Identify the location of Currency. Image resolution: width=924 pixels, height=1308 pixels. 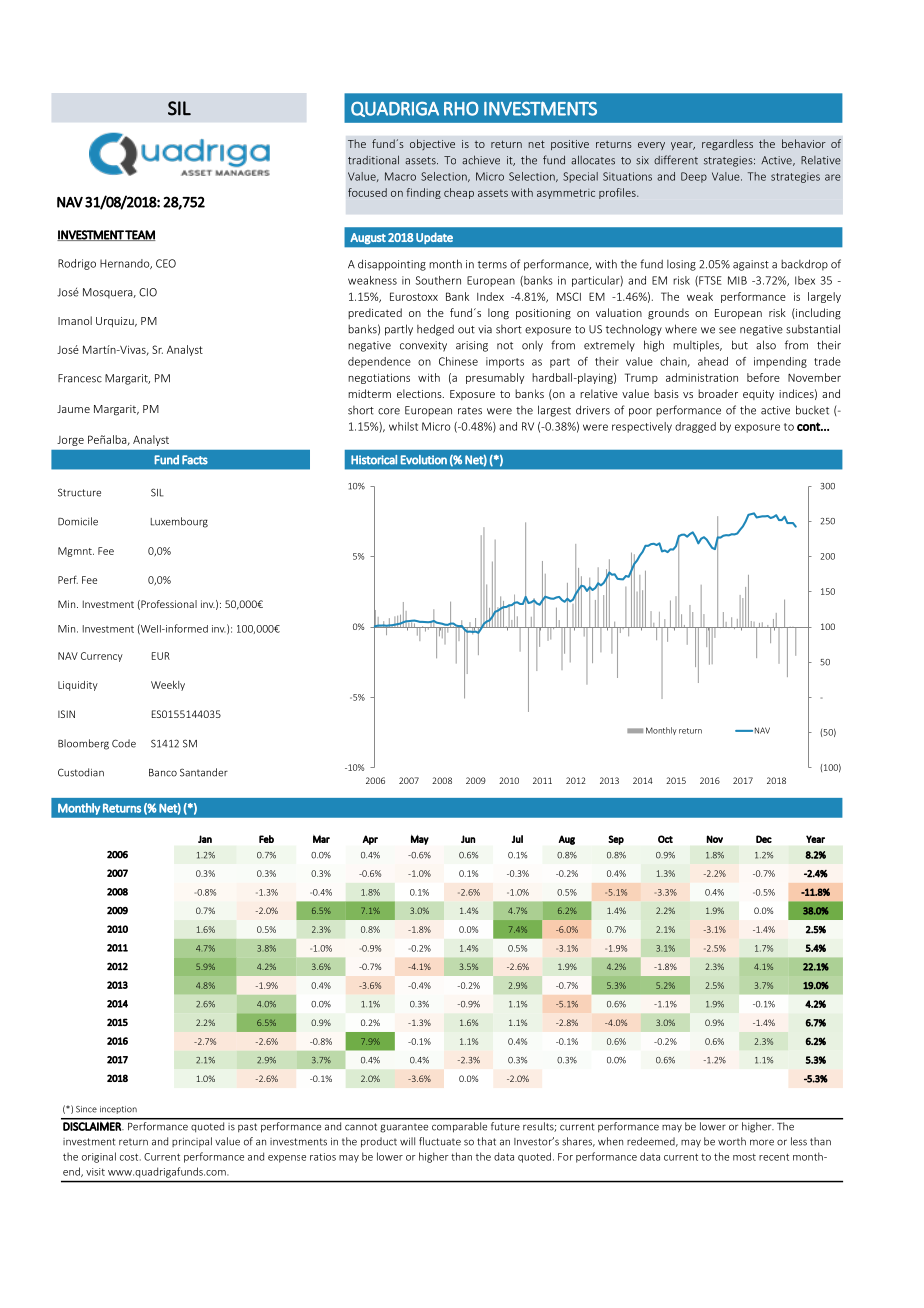
(102, 657).
